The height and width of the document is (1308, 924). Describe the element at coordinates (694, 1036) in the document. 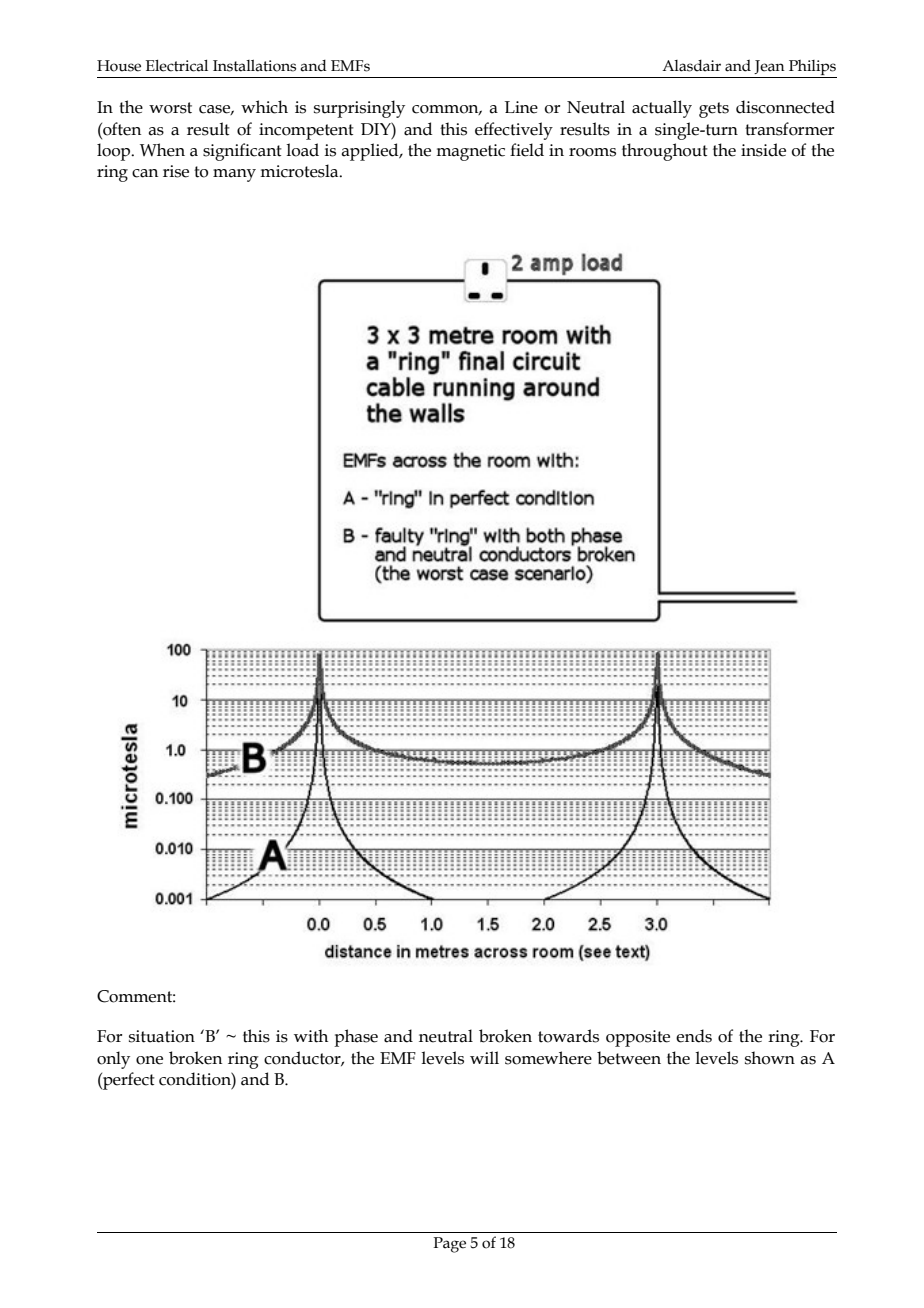

I see `ends` at that location.
